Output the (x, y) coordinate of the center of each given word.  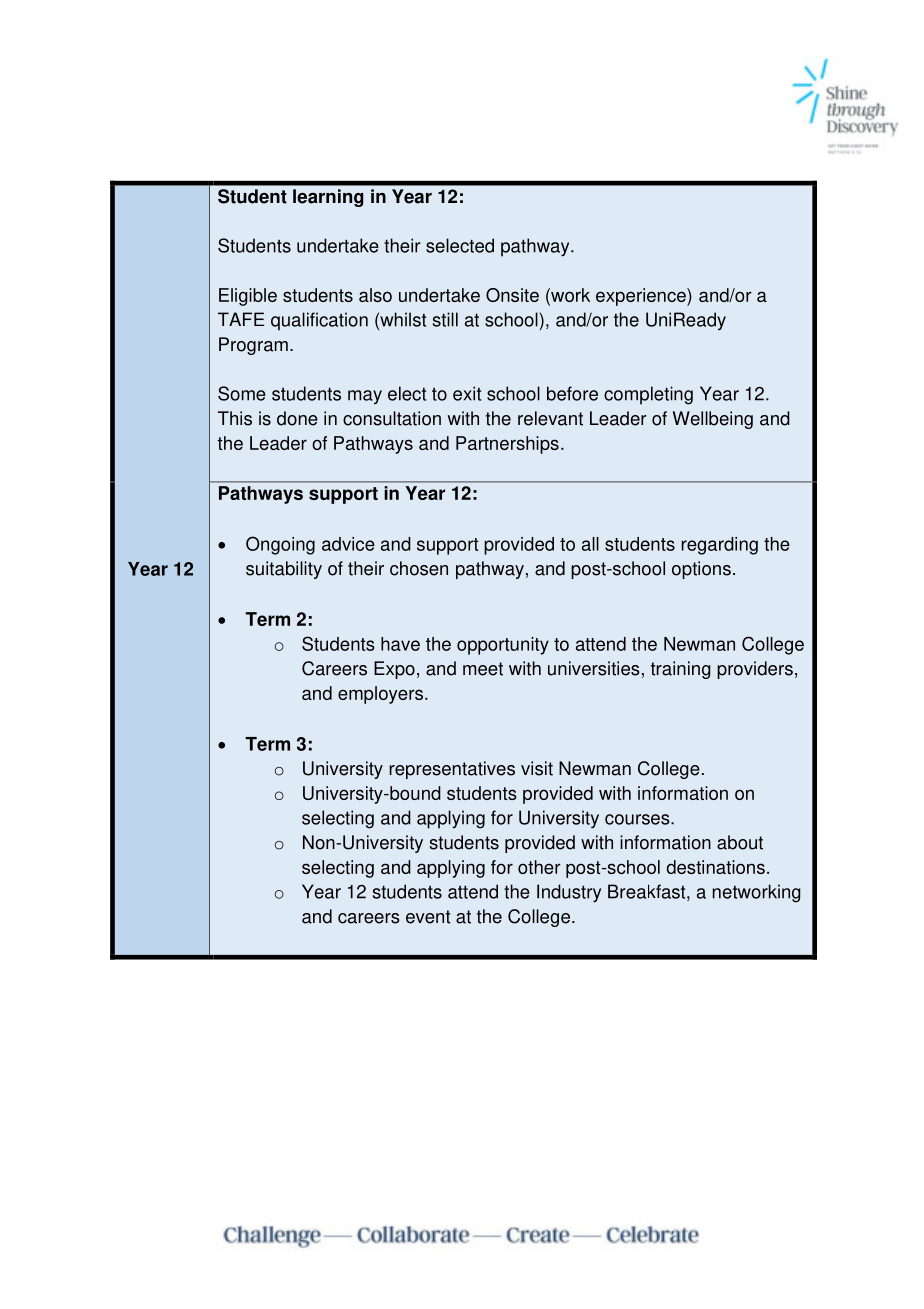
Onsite (512, 295)
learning (328, 198)
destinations (715, 867)
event (428, 917)
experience (642, 297)
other (539, 867)
